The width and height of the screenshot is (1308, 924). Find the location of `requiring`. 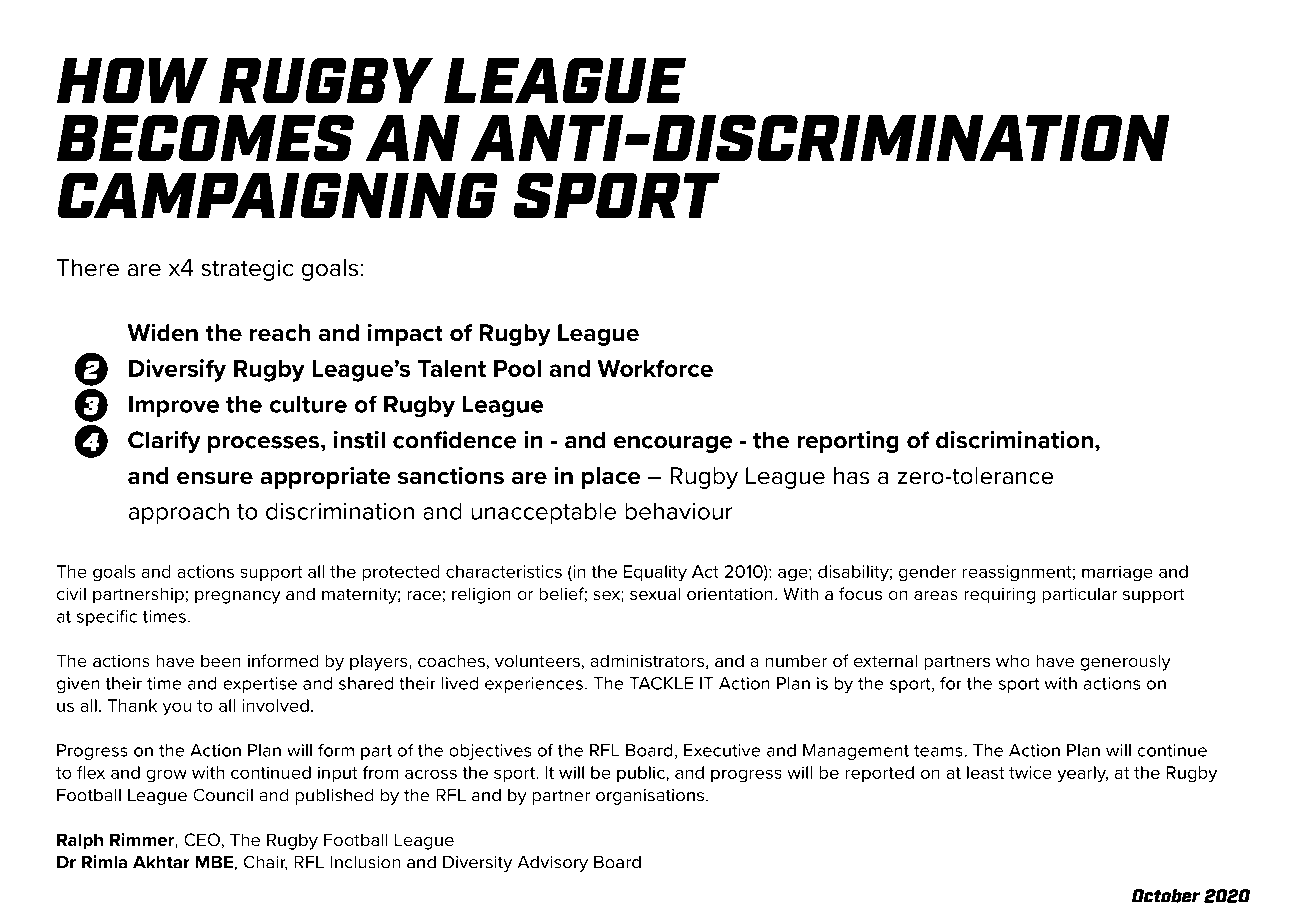

requiring is located at coordinates (999, 595).
